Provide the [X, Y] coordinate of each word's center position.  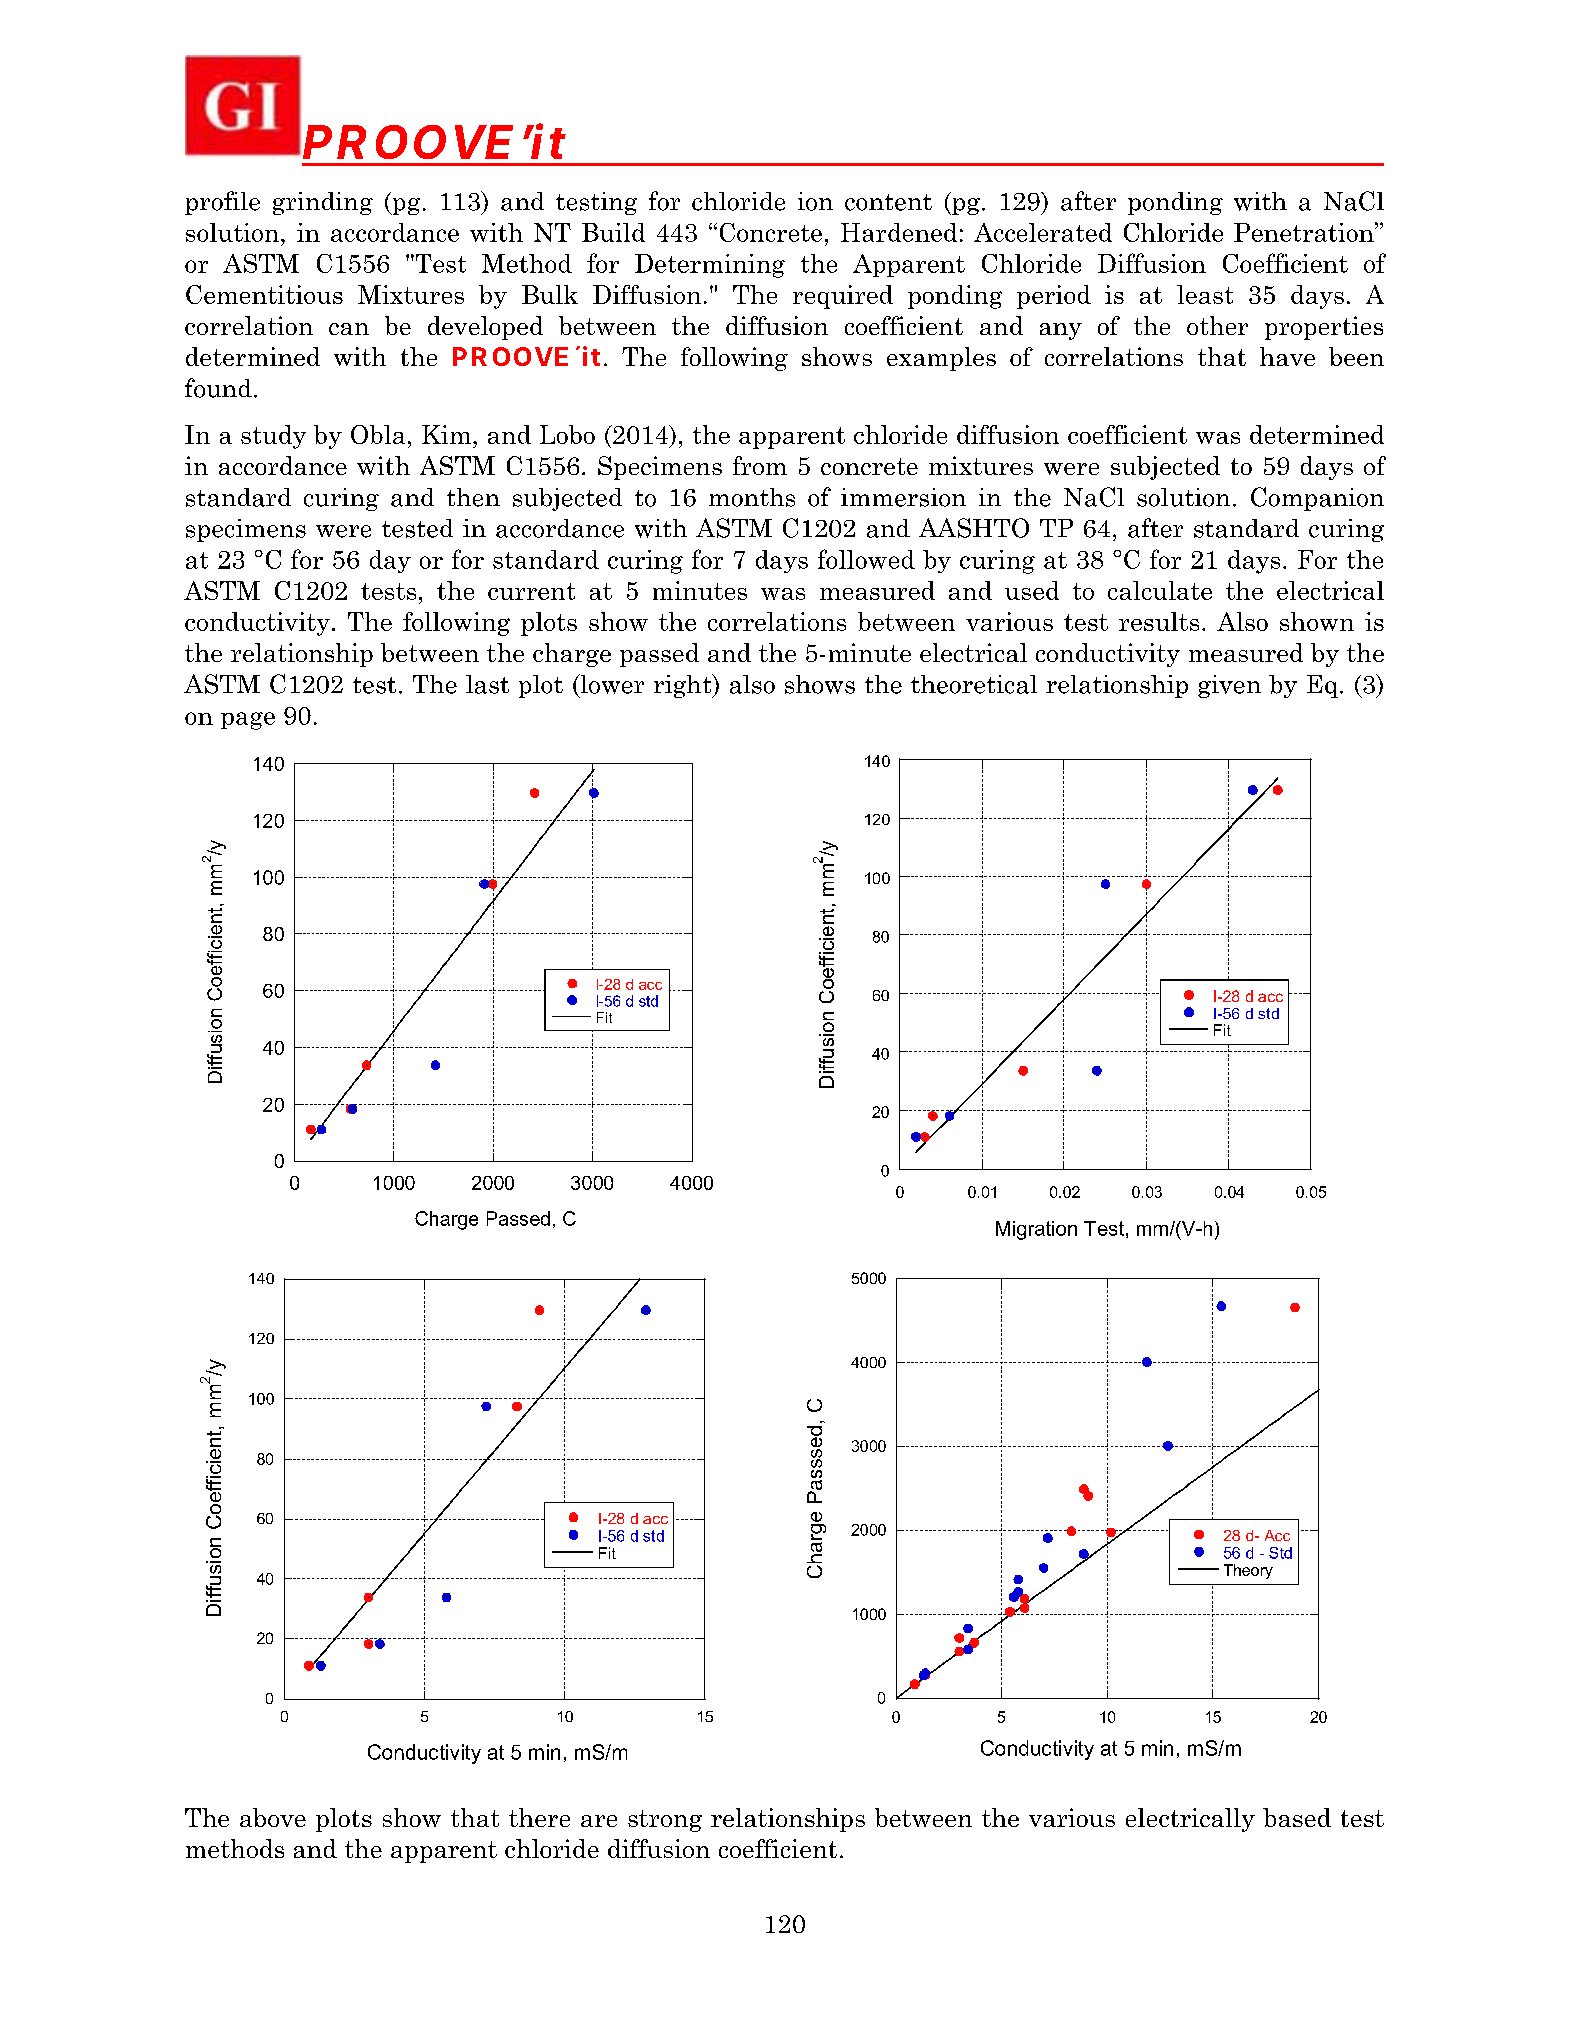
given [1229, 686]
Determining [710, 266]
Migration [1036, 1230]
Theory [1248, 1571]
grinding [323, 203]
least [1205, 294]
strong [665, 1821]
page [248, 721]
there [539, 1817]
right [684, 686]
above [273, 1817]
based [1297, 1817]
